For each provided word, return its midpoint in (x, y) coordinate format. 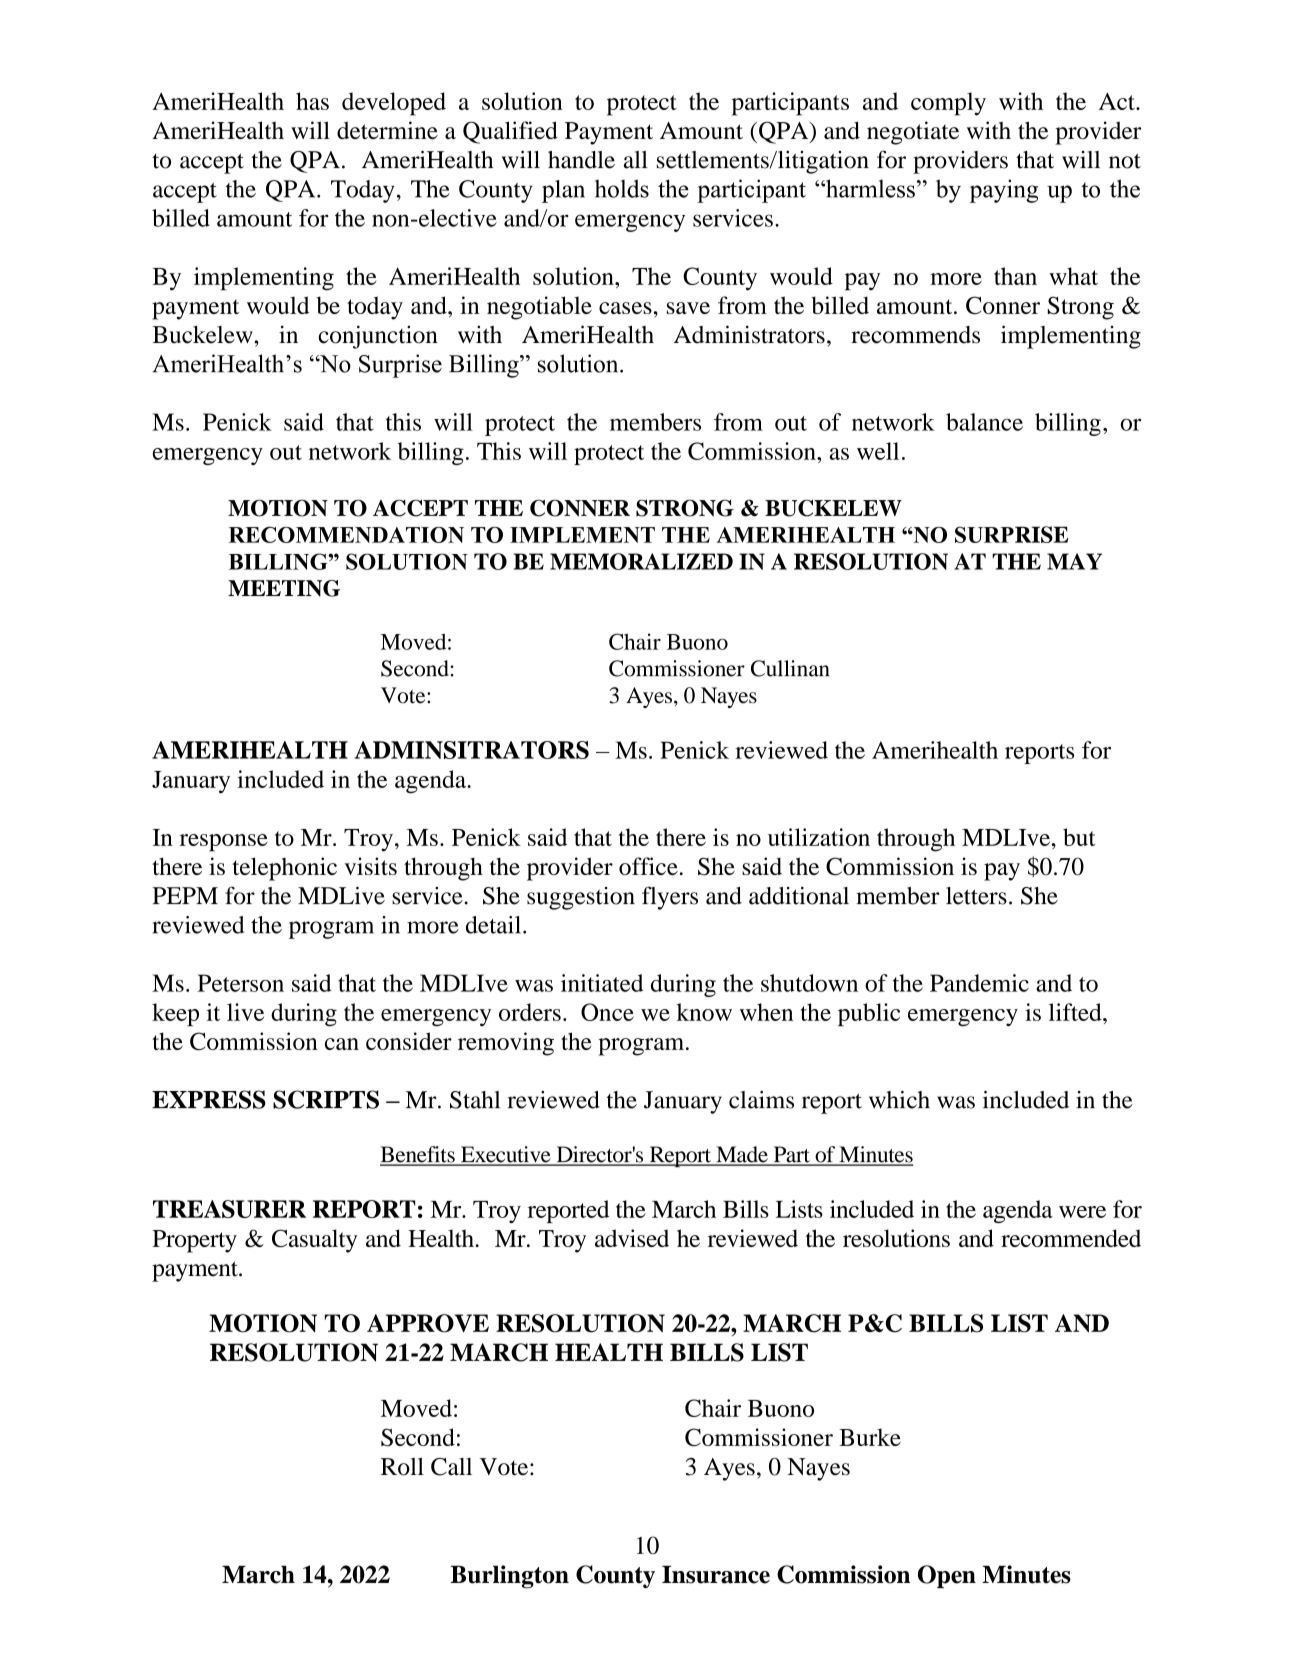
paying (1004, 191)
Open (947, 1576)
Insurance (716, 1575)
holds (622, 188)
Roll (402, 1466)
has (312, 101)
